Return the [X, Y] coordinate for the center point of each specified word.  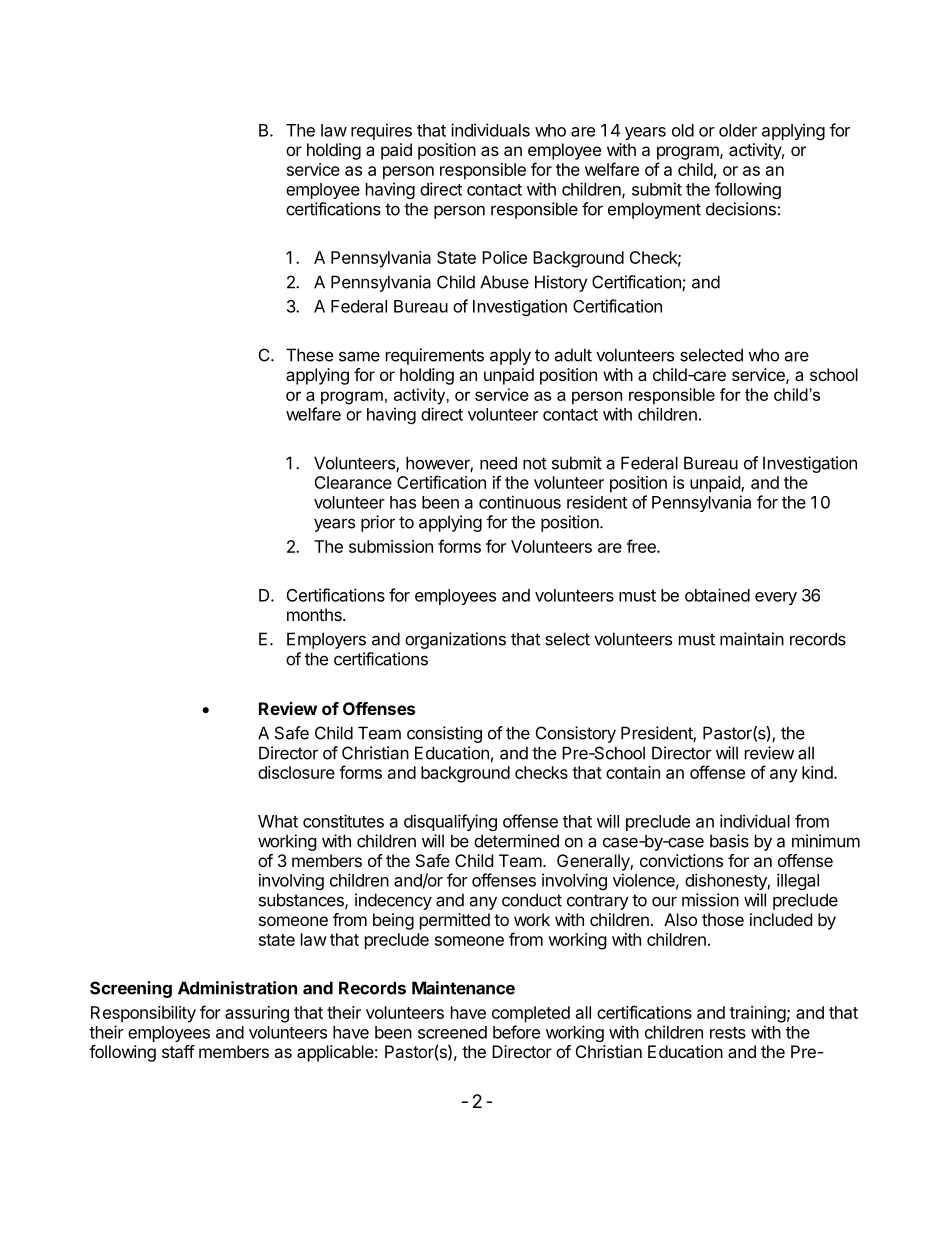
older [738, 130]
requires [381, 131]
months [315, 614]
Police [504, 257]
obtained [717, 595]
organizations [455, 640]
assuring [257, 1014]
